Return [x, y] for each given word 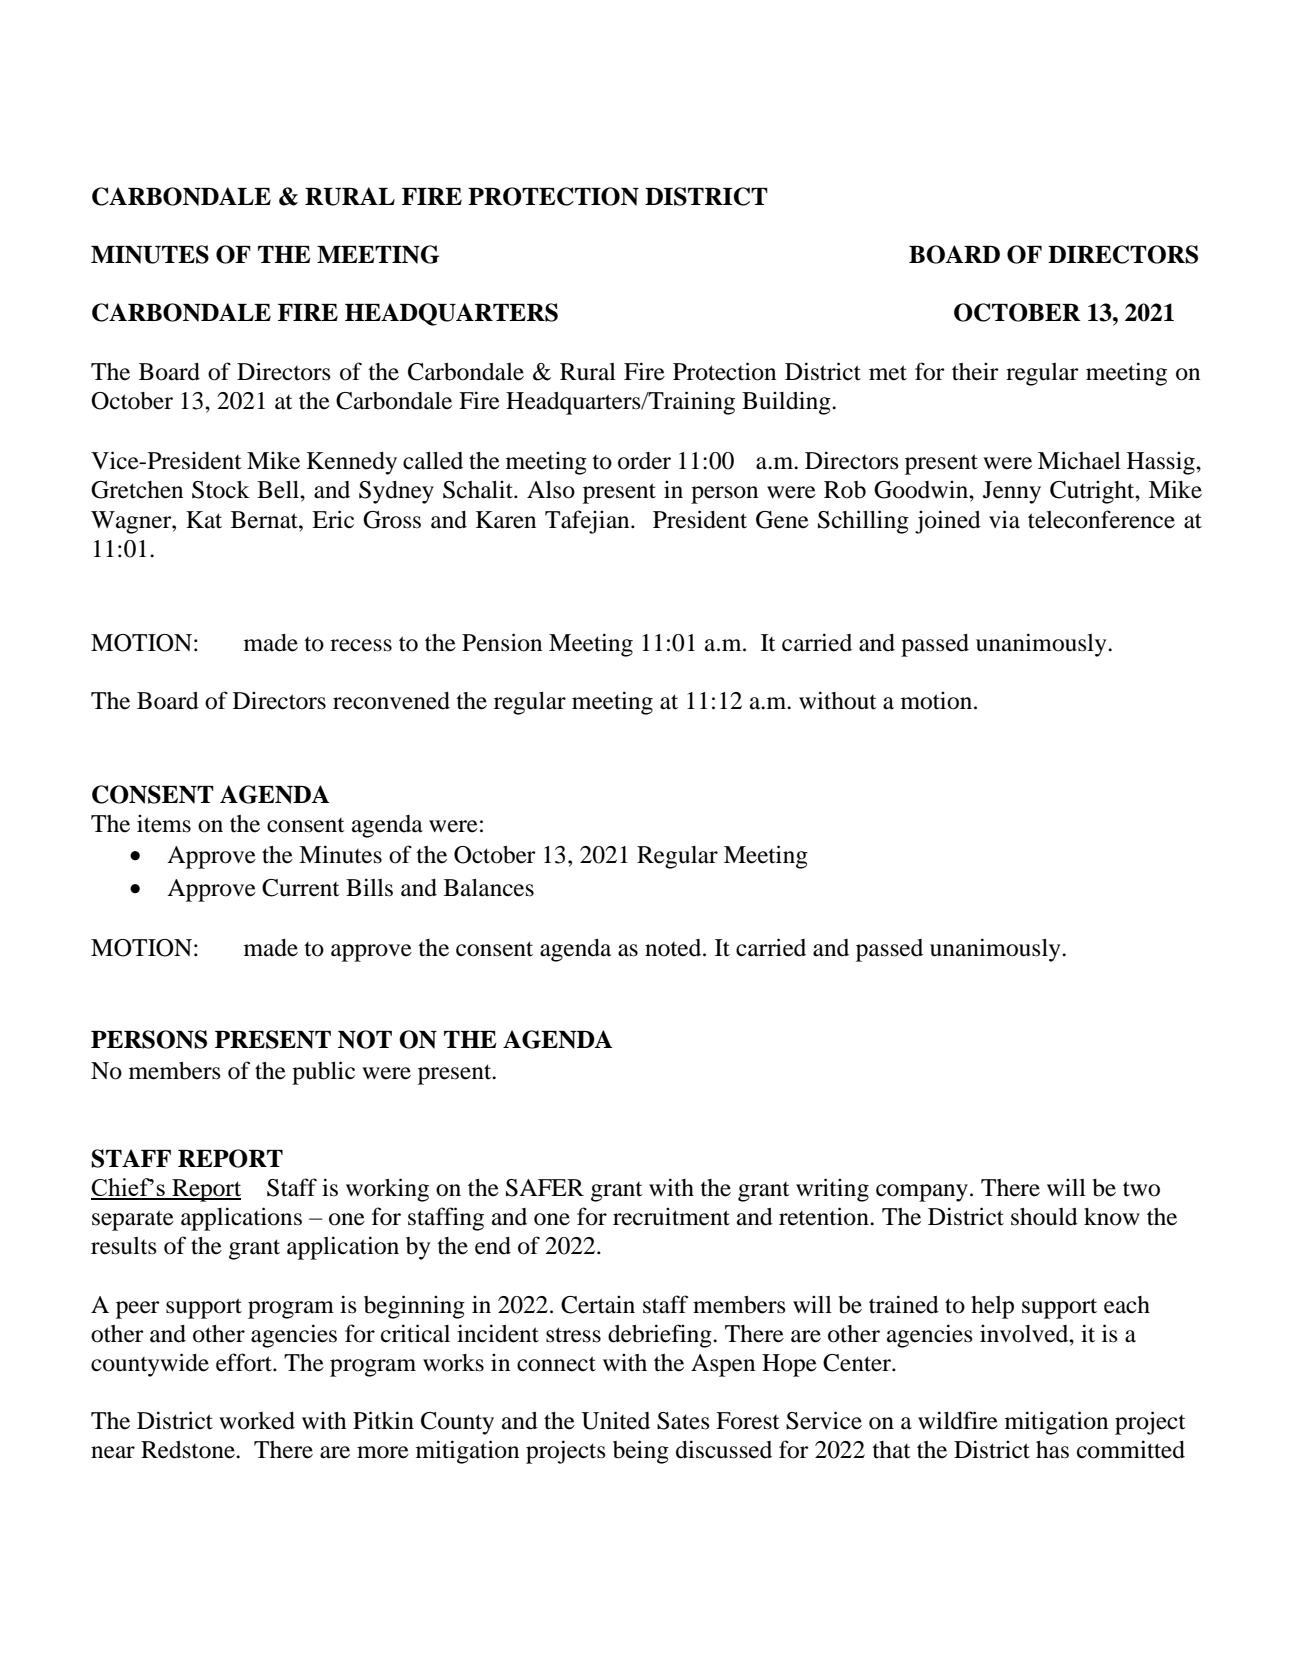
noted [674, 948]
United [615, 1420]
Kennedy [352, 463]
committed [1131, 1449]
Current [301, 888]
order [644, 461]
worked [257, 1421]
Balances [489, 888]
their [975, 371]
